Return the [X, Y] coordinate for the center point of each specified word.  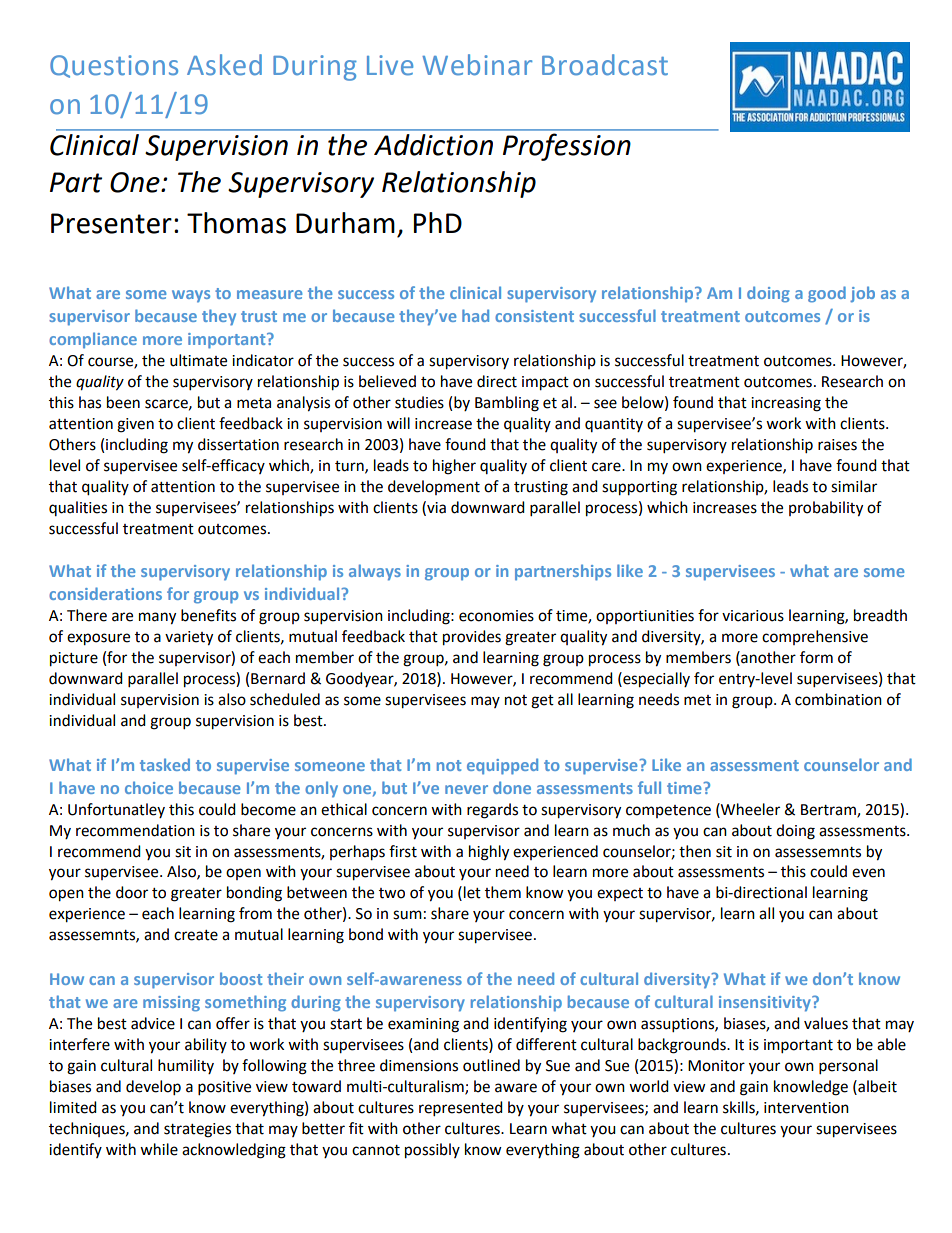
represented [461, 1109]
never [466, 789]
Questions [114, 66]
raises [837, 445]
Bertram [829, 811]
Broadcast [605, 65]
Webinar [477, 65]
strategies [197, 1130]
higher [454, 467]
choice [149, 787]
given [135, 425]
